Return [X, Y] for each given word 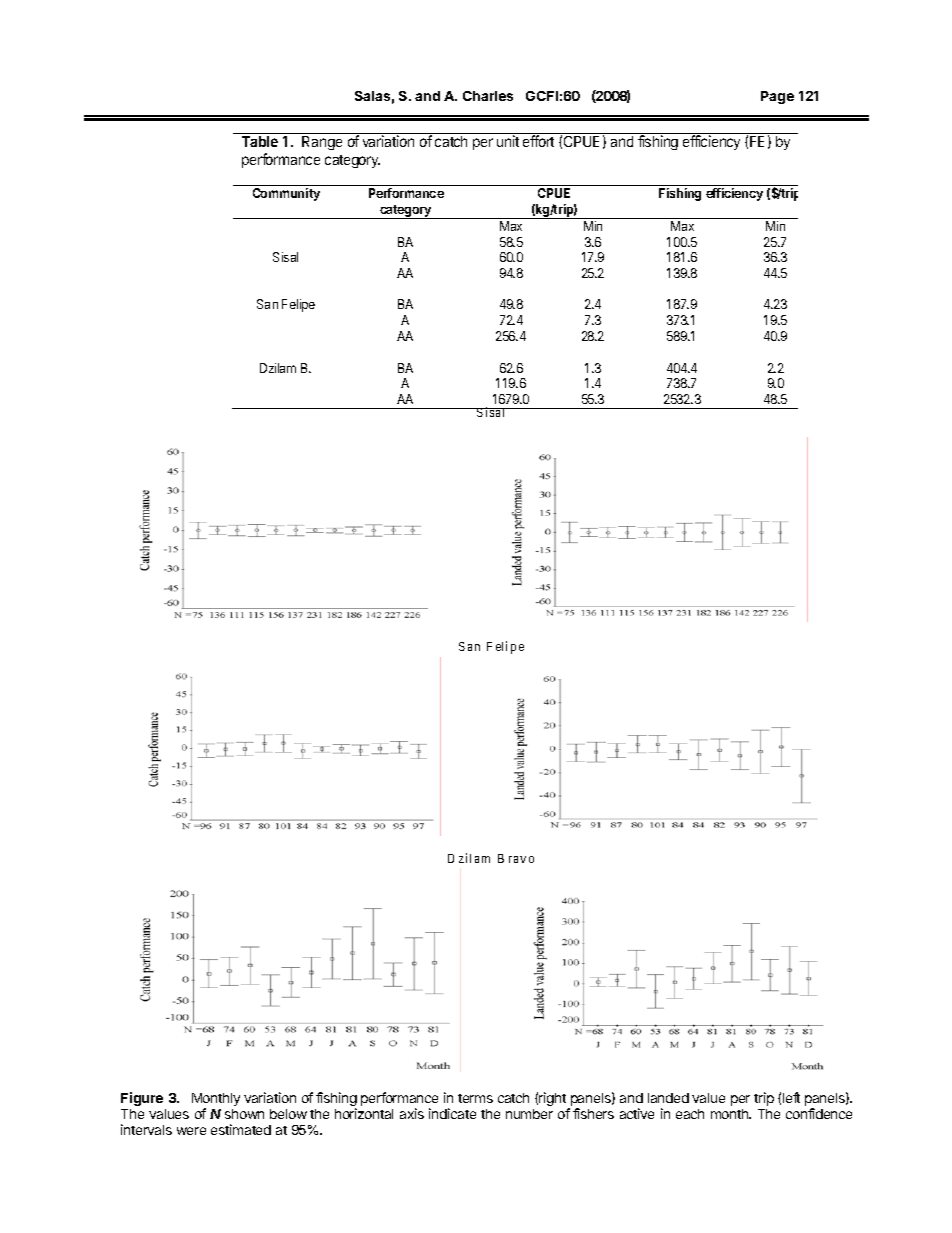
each [690, 1114]
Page [777, 97]
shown [244, 1114]
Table [260, 141]
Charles [488, 96]
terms [475, 1098]
